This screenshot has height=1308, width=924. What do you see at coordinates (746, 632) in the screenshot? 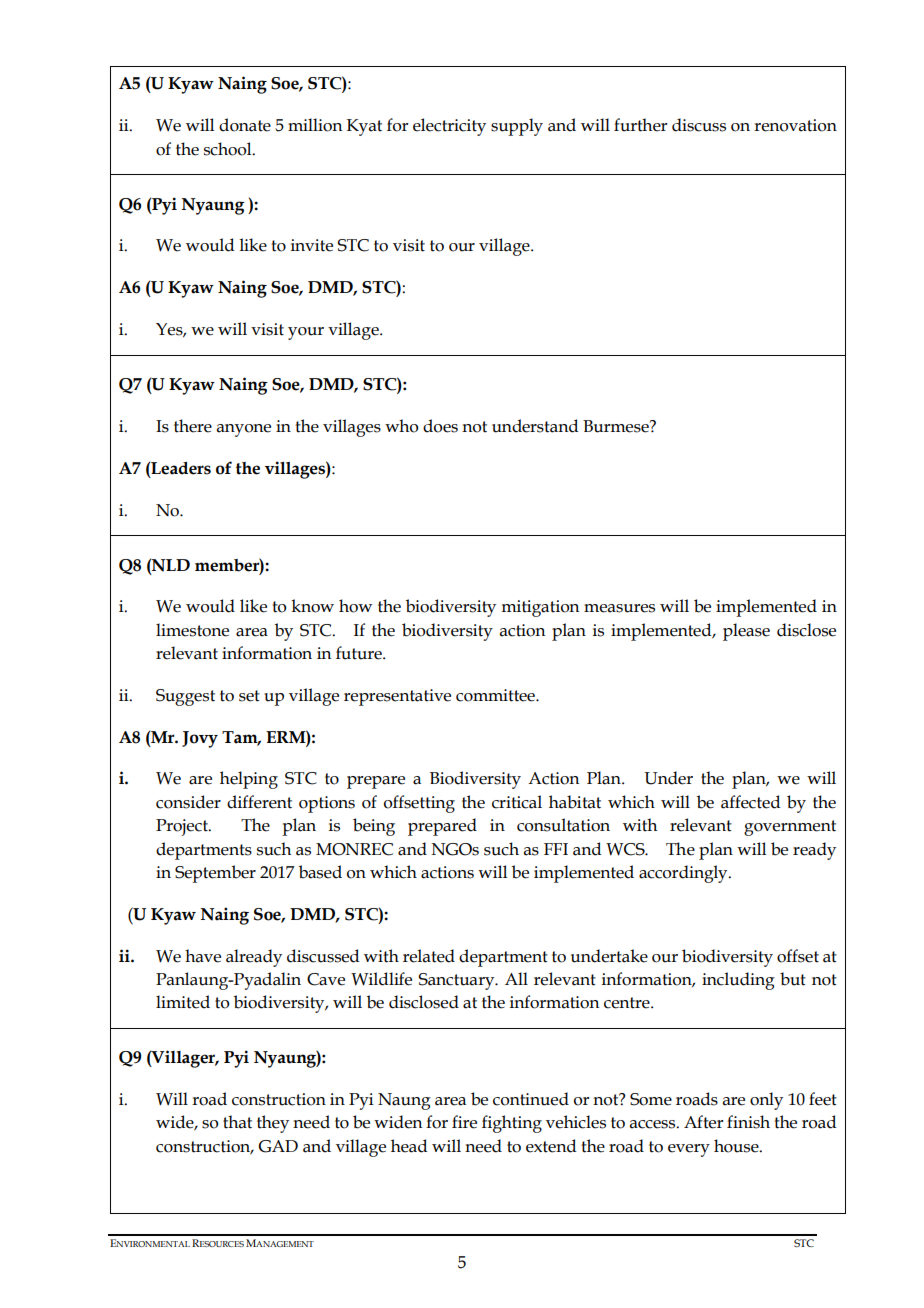
I see `please` at bounding box center [746, 632].
